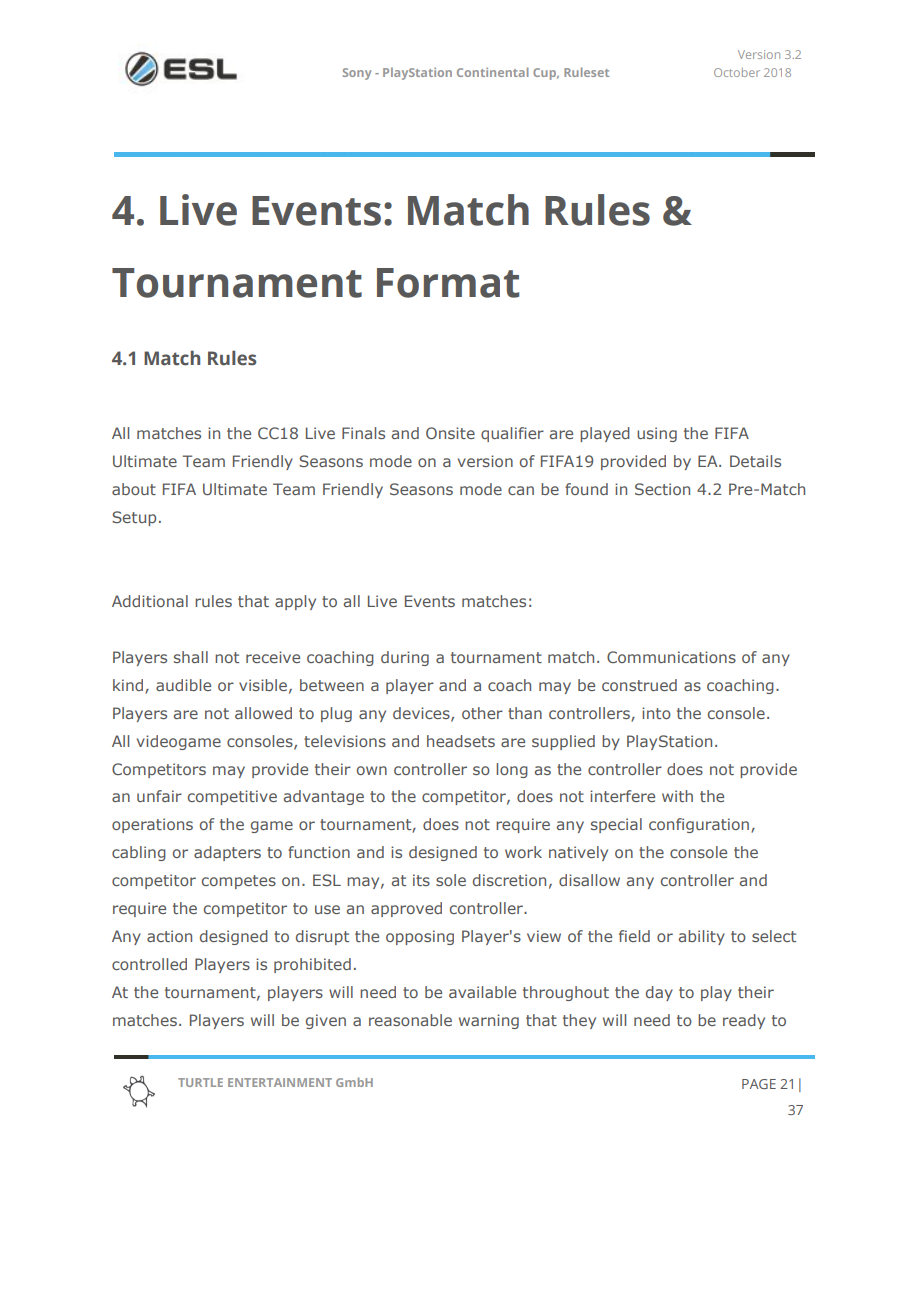 The image size is (924, 1308). What do you see at coordinates (657, 434) in the screenshot?
I see `using` at bounding box center [657, 434].
